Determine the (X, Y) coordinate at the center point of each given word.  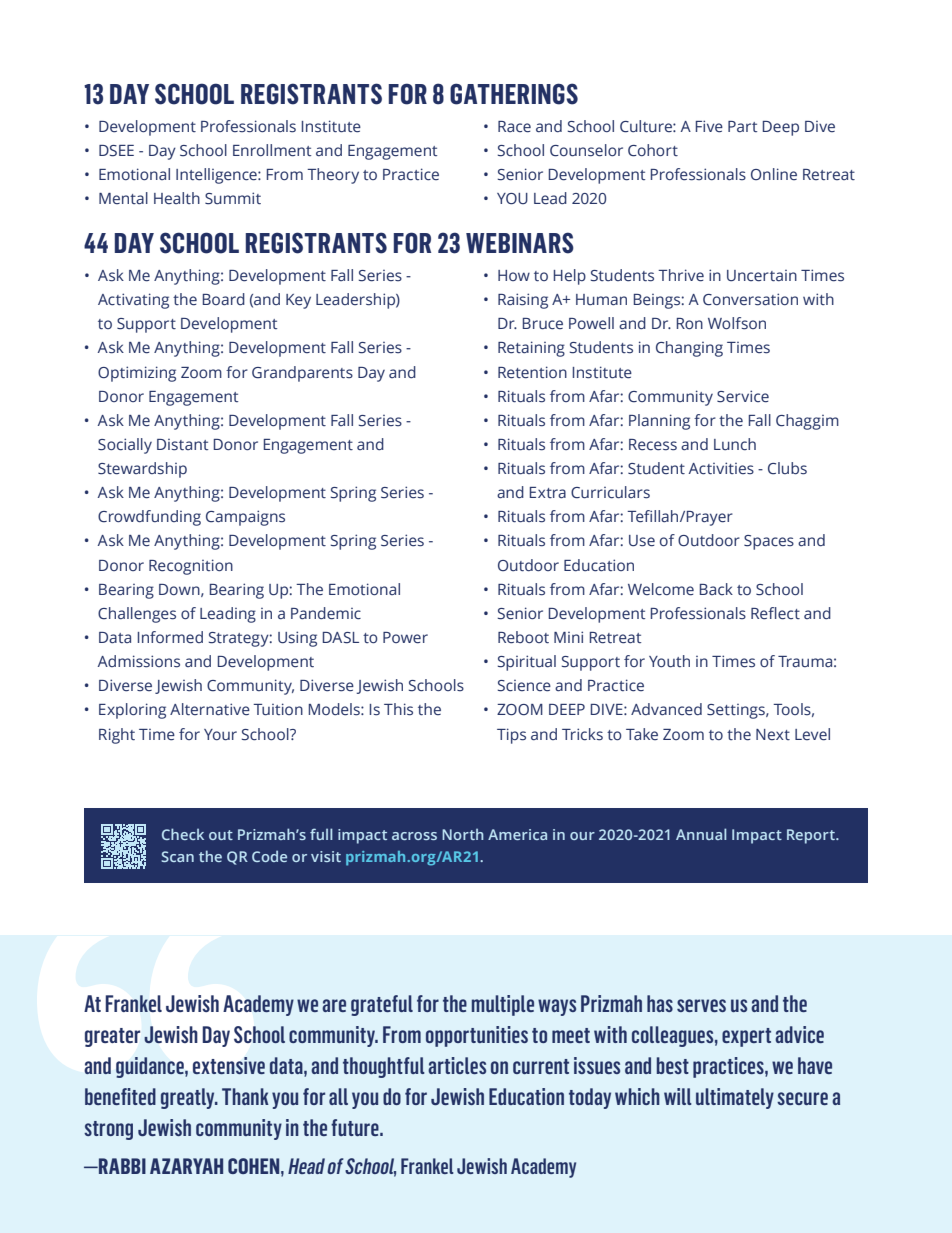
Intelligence (217, 176)
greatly (189, 1098)
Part (742, 126)
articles (457, 1065)
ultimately (735, 1098)
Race (514, 127)
